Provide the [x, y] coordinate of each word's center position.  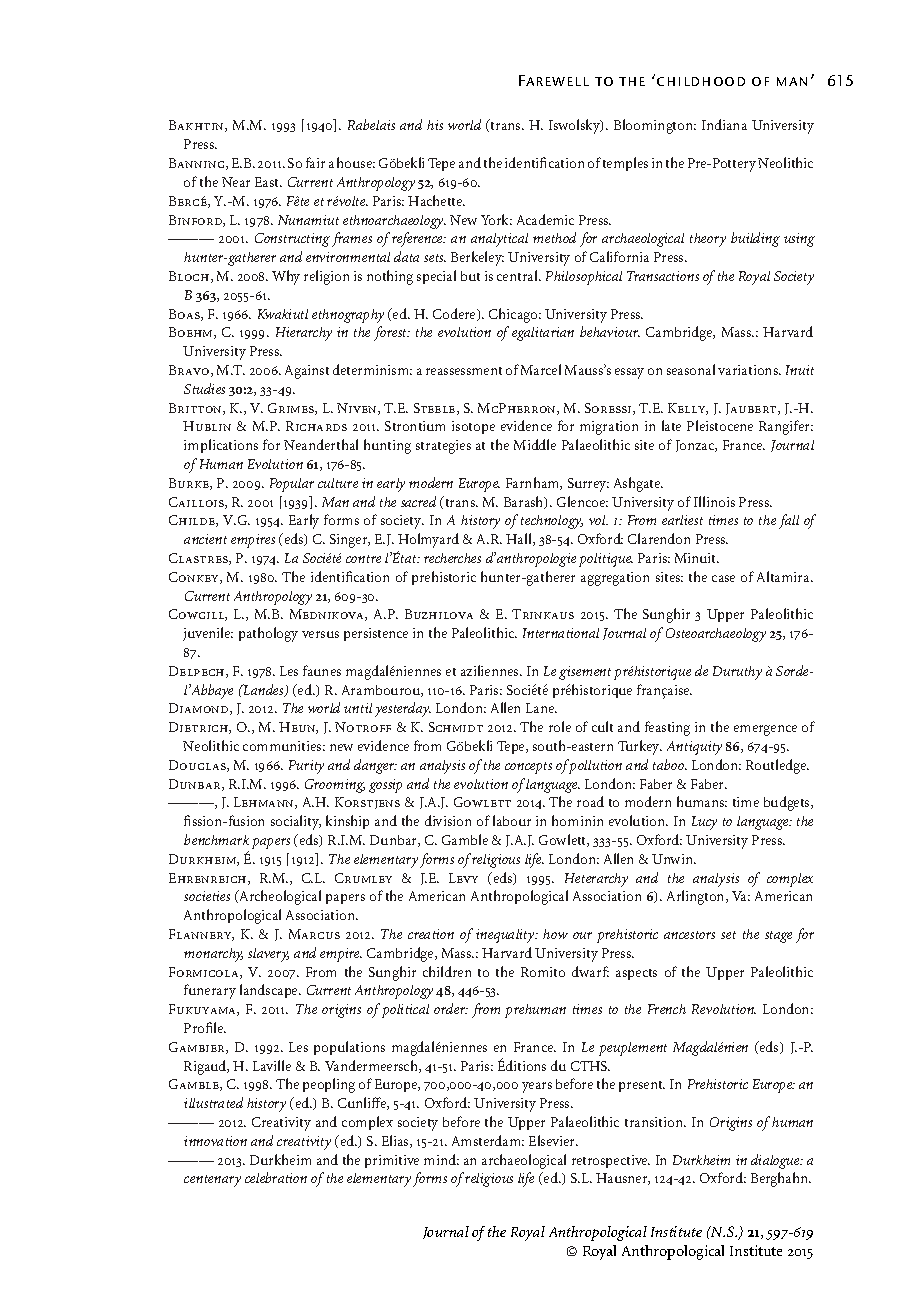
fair [315, 162]
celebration [276, 1177]
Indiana [724, 124]
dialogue [777, 1161]
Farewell [554, 80]
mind [441, 1159]
